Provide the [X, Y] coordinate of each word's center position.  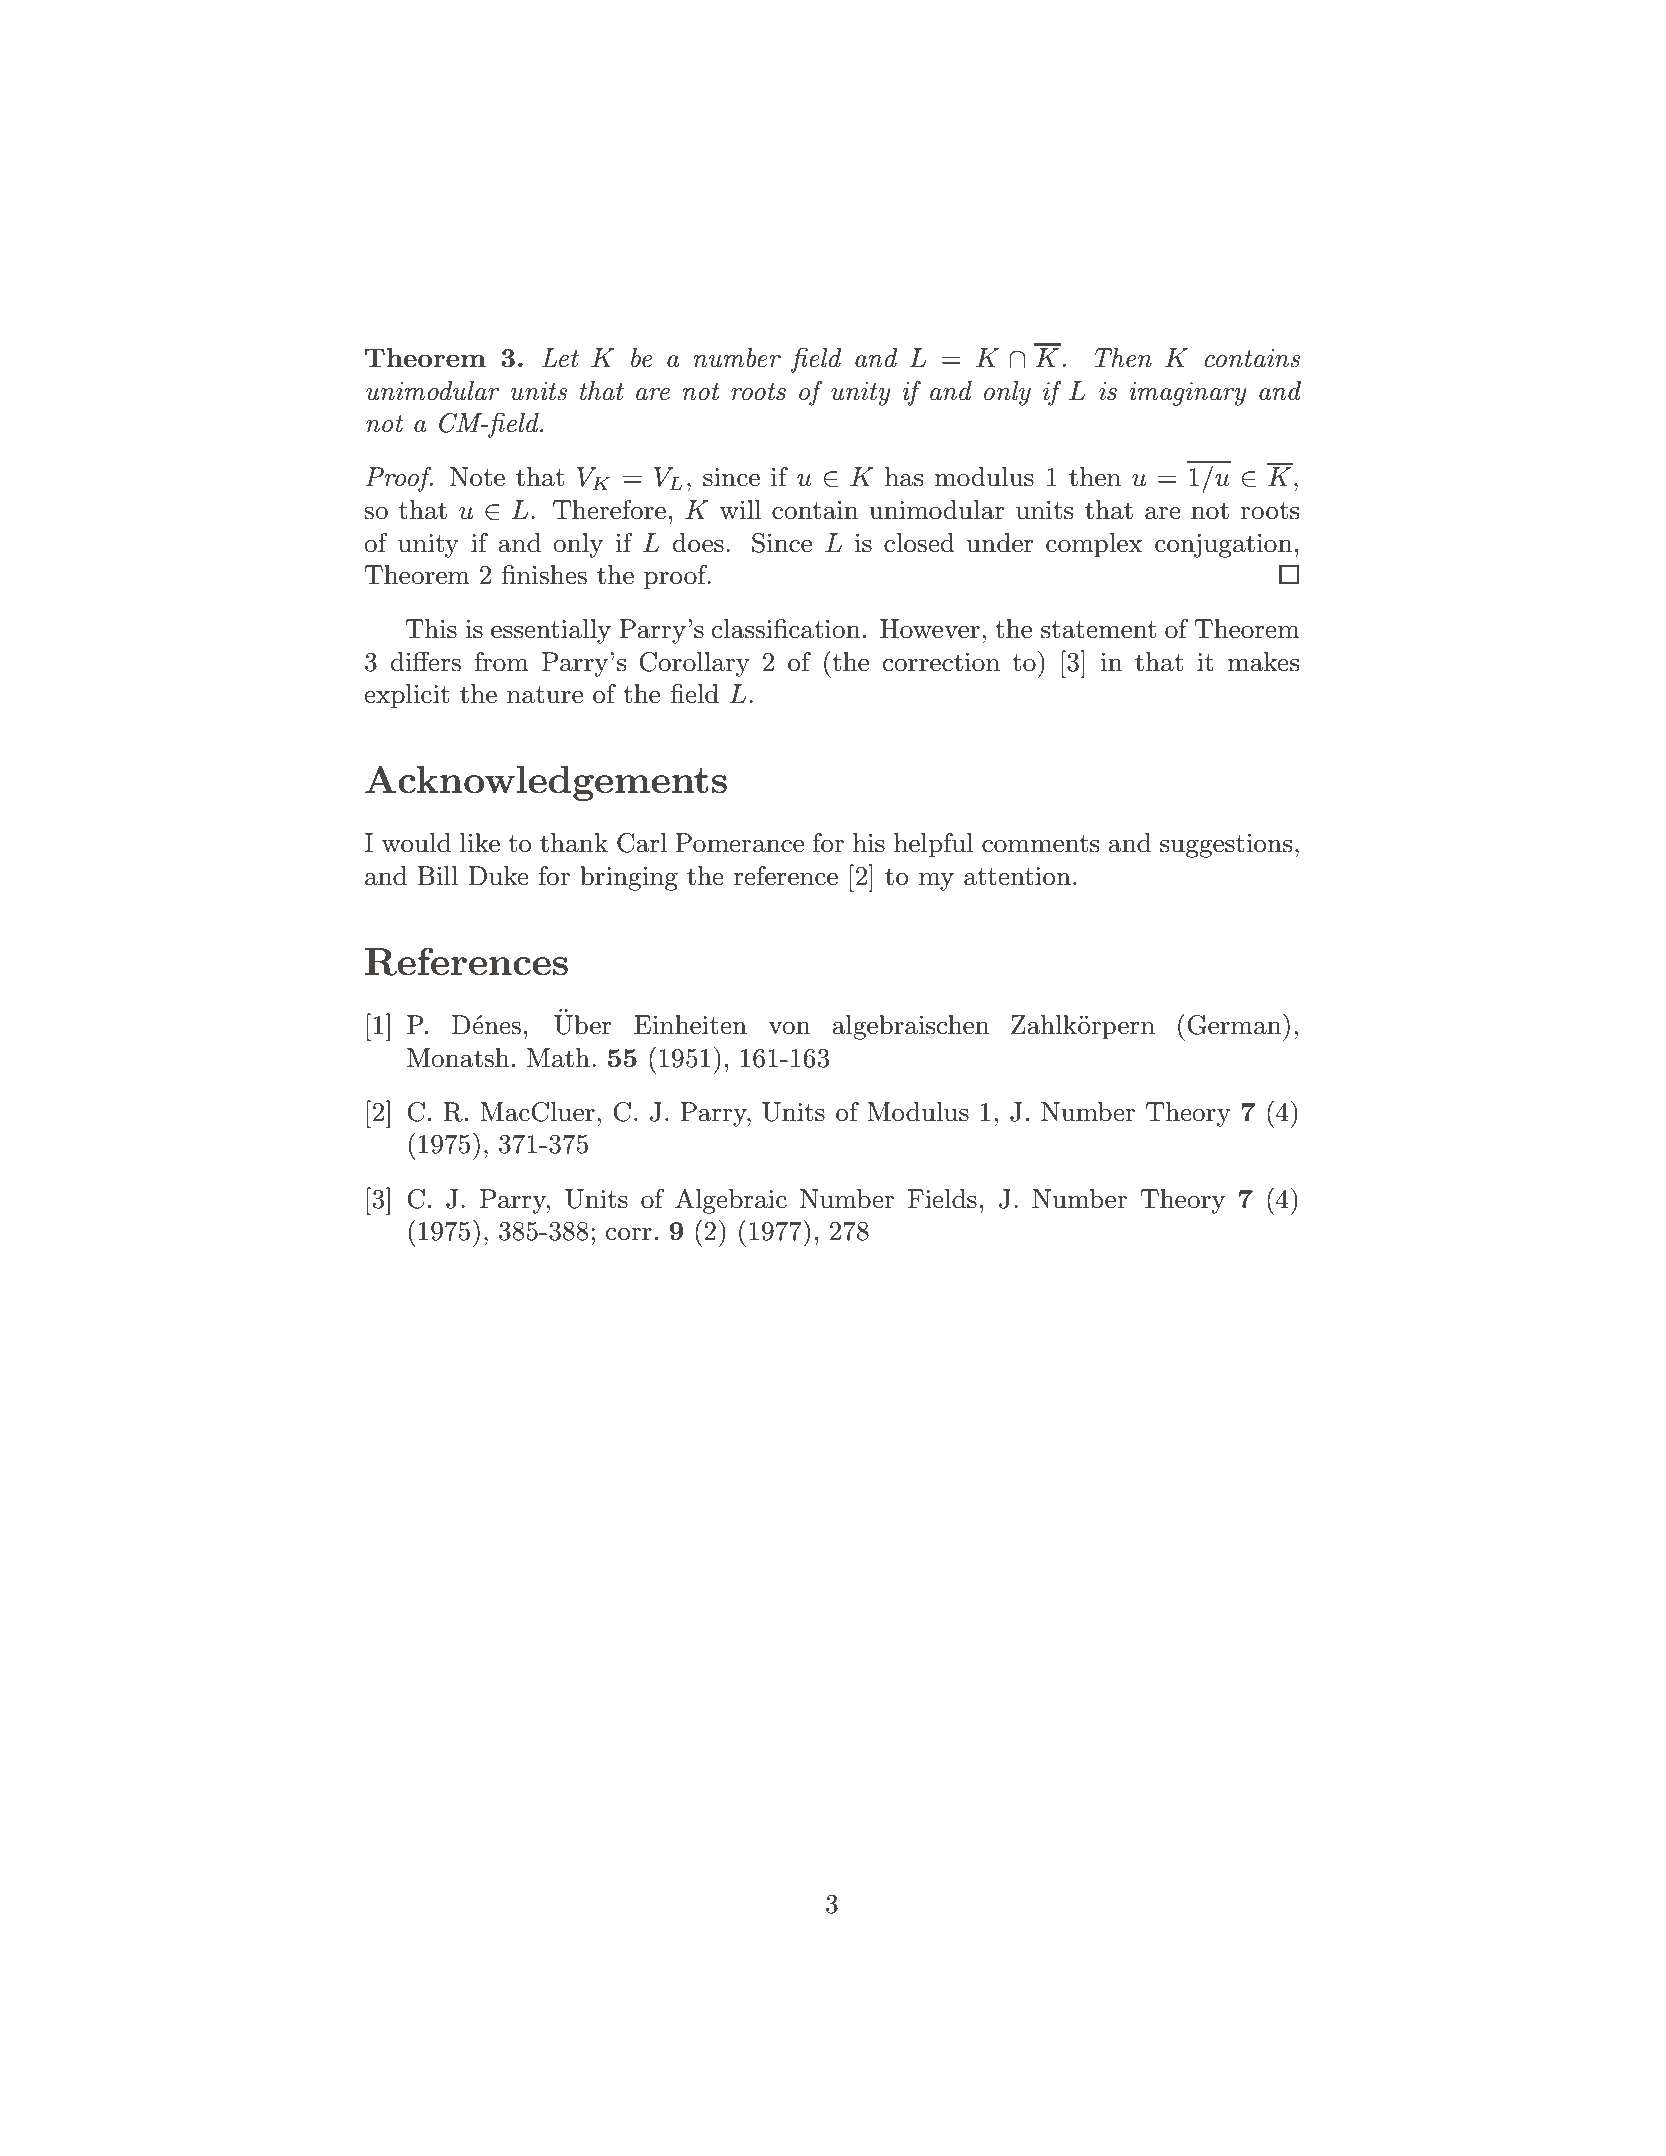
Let [560, 358]
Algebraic [731, 1201]
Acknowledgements [546, 783]
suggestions [1226, 846]
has [904, 477]
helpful [934, 845]
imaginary [1188, 394]
